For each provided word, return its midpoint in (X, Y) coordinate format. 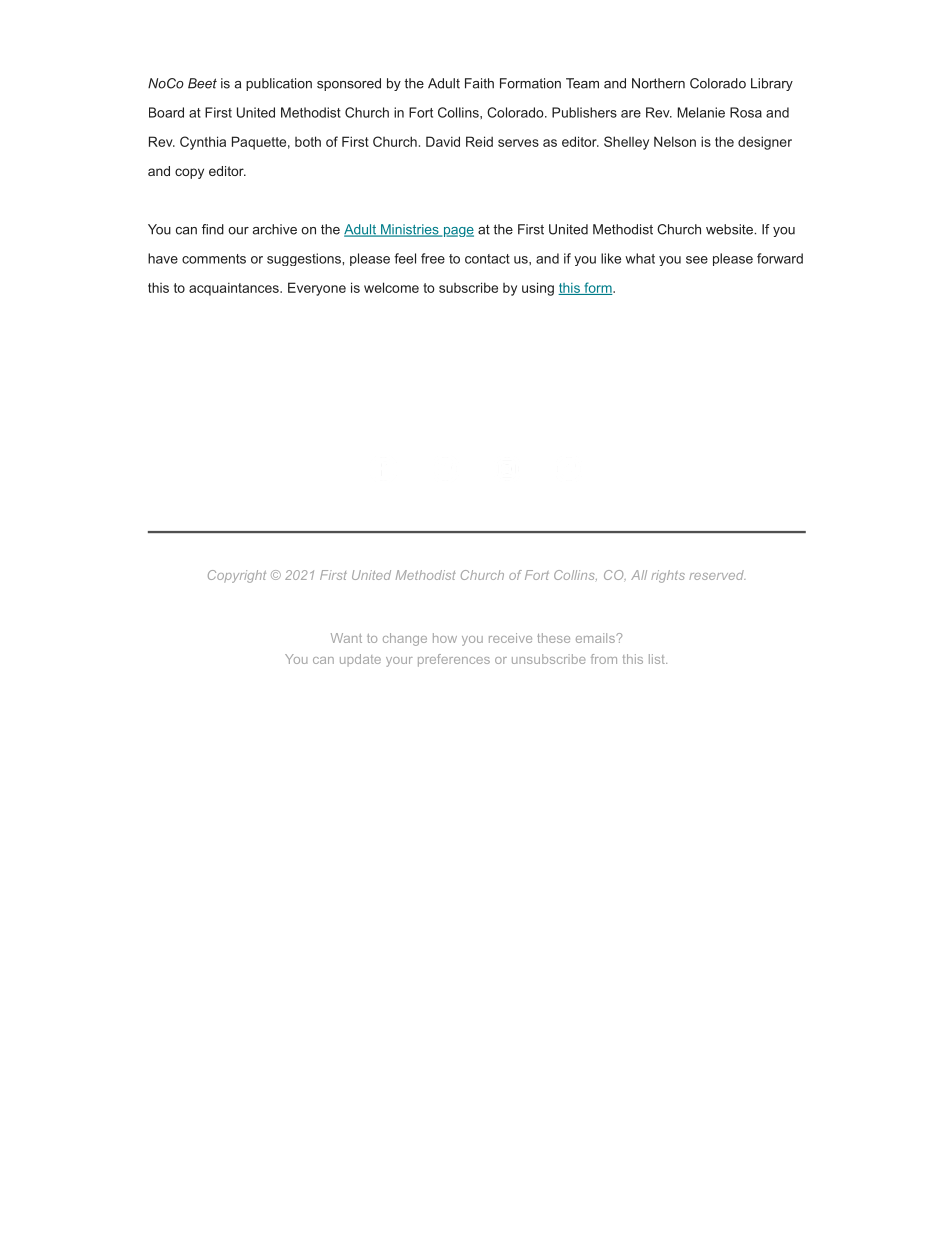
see (697, 260)
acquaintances (235, 289)
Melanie (701, 112)
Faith (479, 83)
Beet (202, 83)
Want (346, 638)
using (538, 289)
